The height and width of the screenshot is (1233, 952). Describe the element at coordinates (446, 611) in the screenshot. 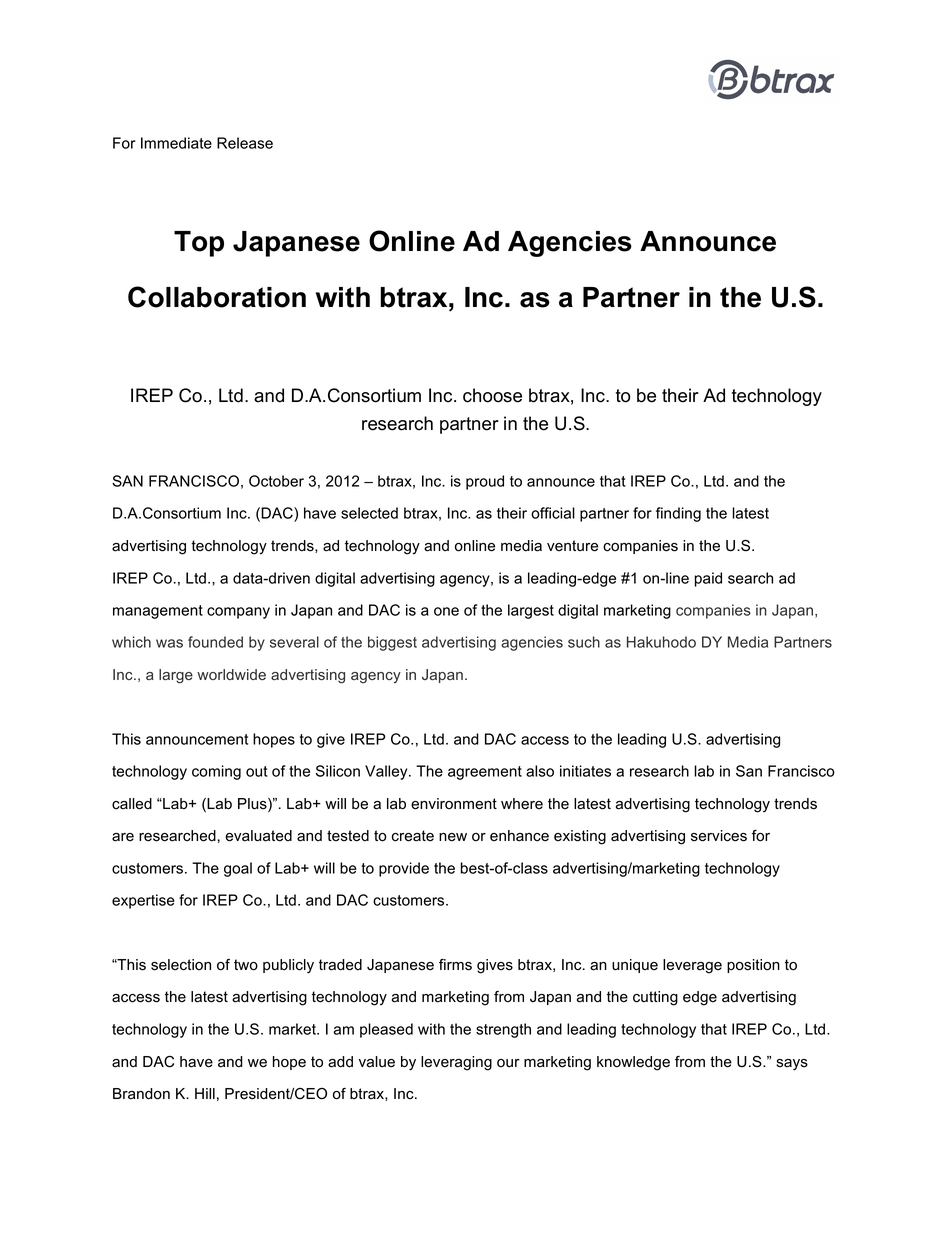

I see `one` at that location.
